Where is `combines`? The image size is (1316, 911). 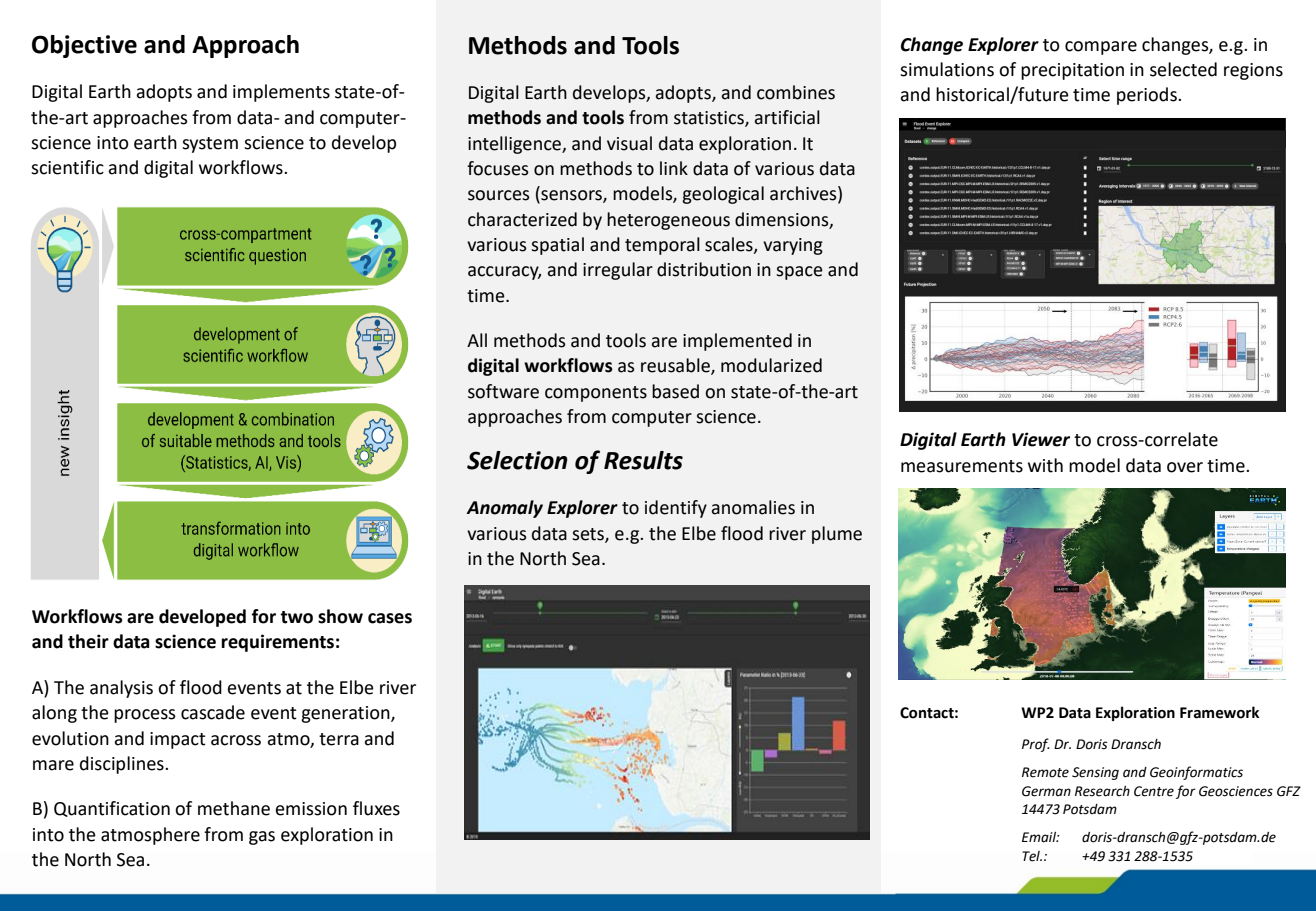
combines is located at coordinates (796, 92).
